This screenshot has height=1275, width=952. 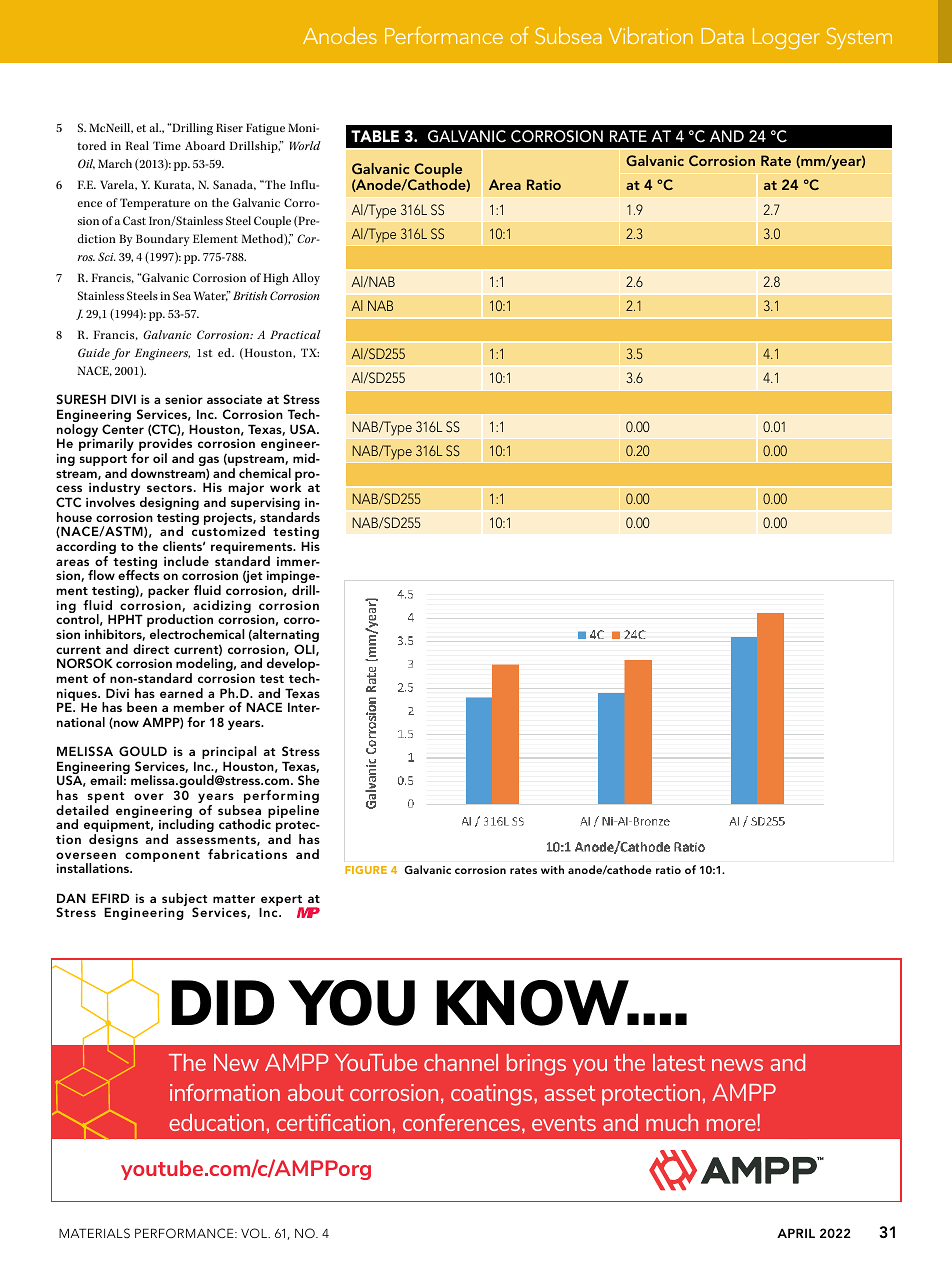 I want to click on Logger, so click(x=786, y=39).
